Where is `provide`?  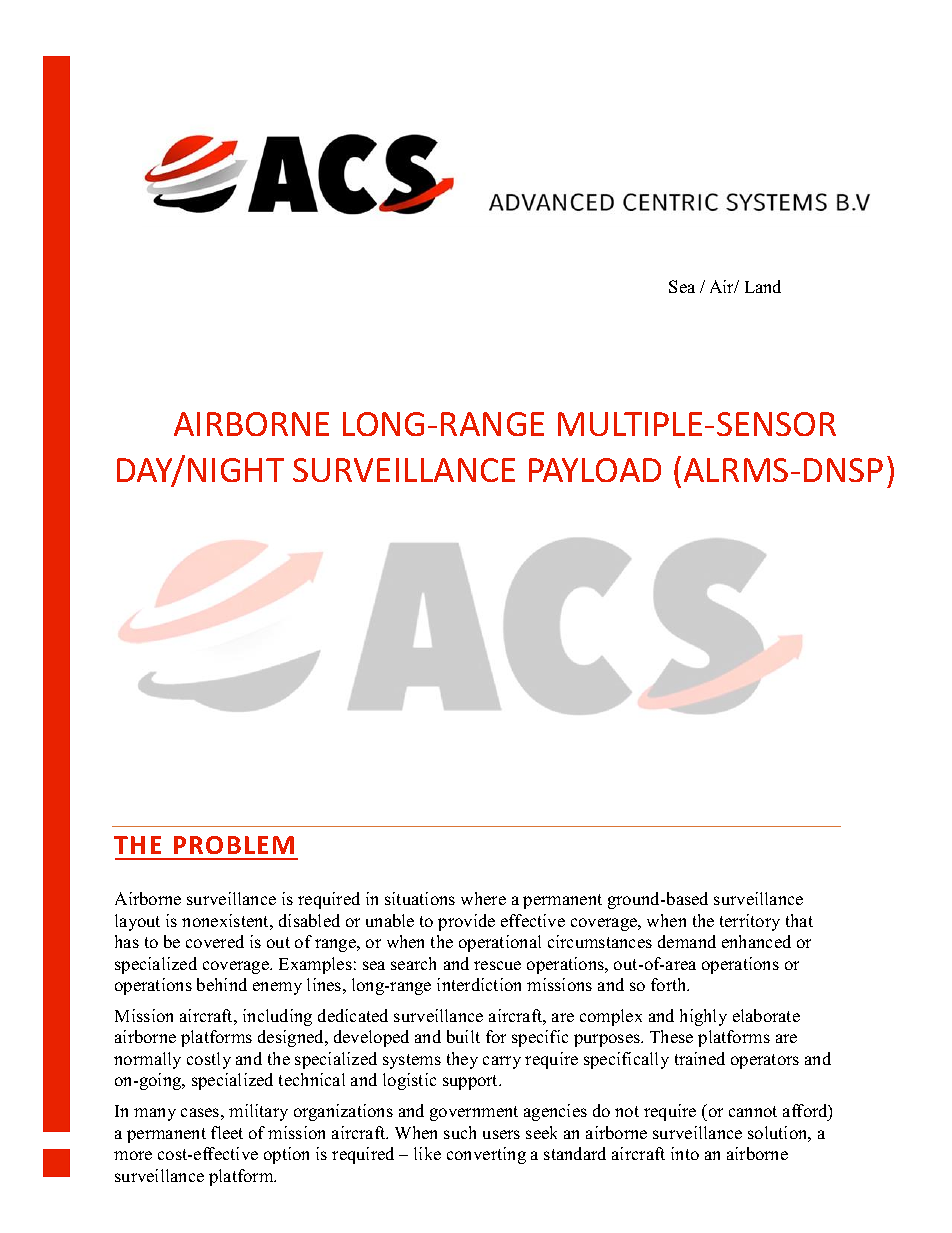 provide is located at coordinates (466, 922).
